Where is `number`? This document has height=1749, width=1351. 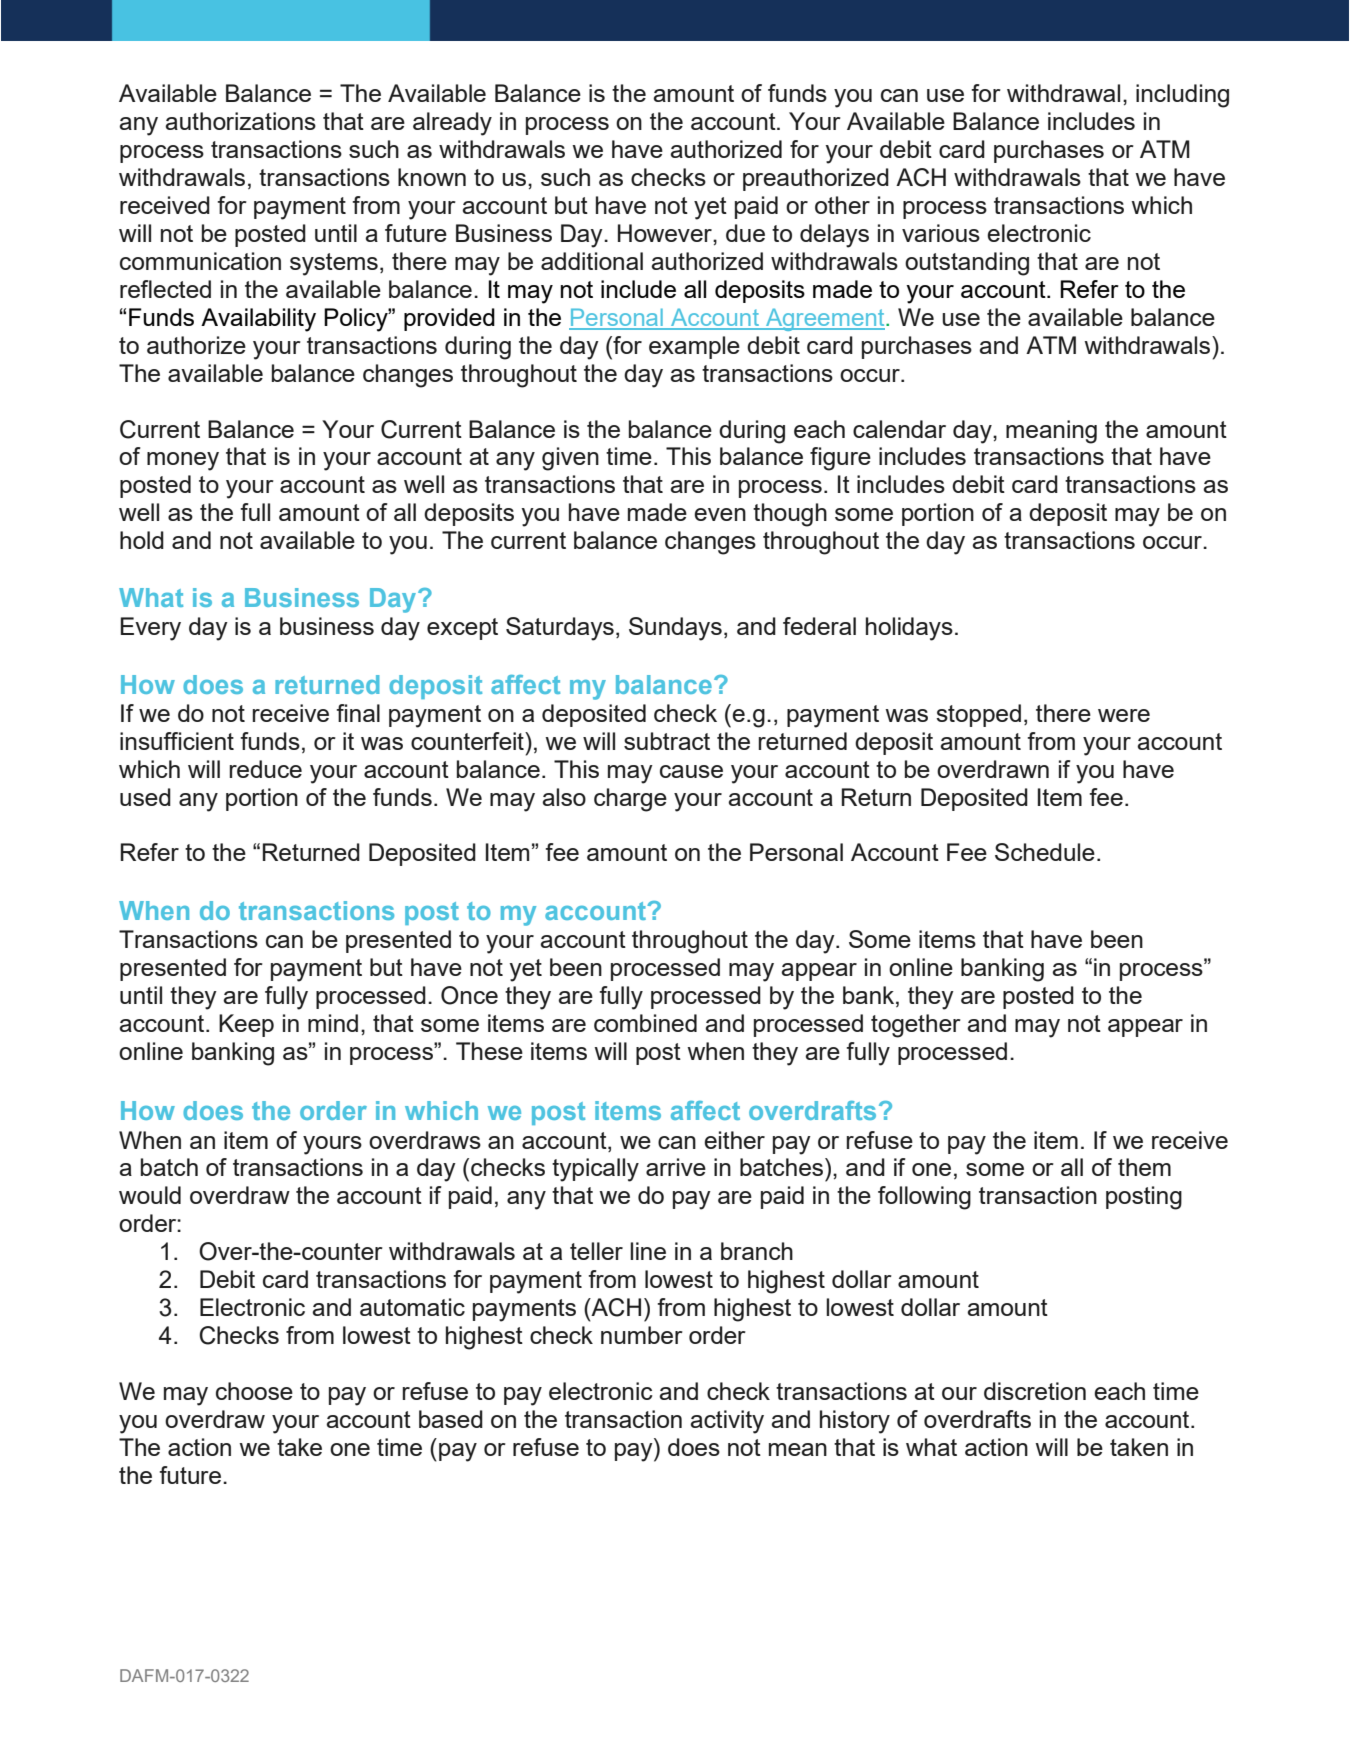 number is located at coordinates (642, 1335).
